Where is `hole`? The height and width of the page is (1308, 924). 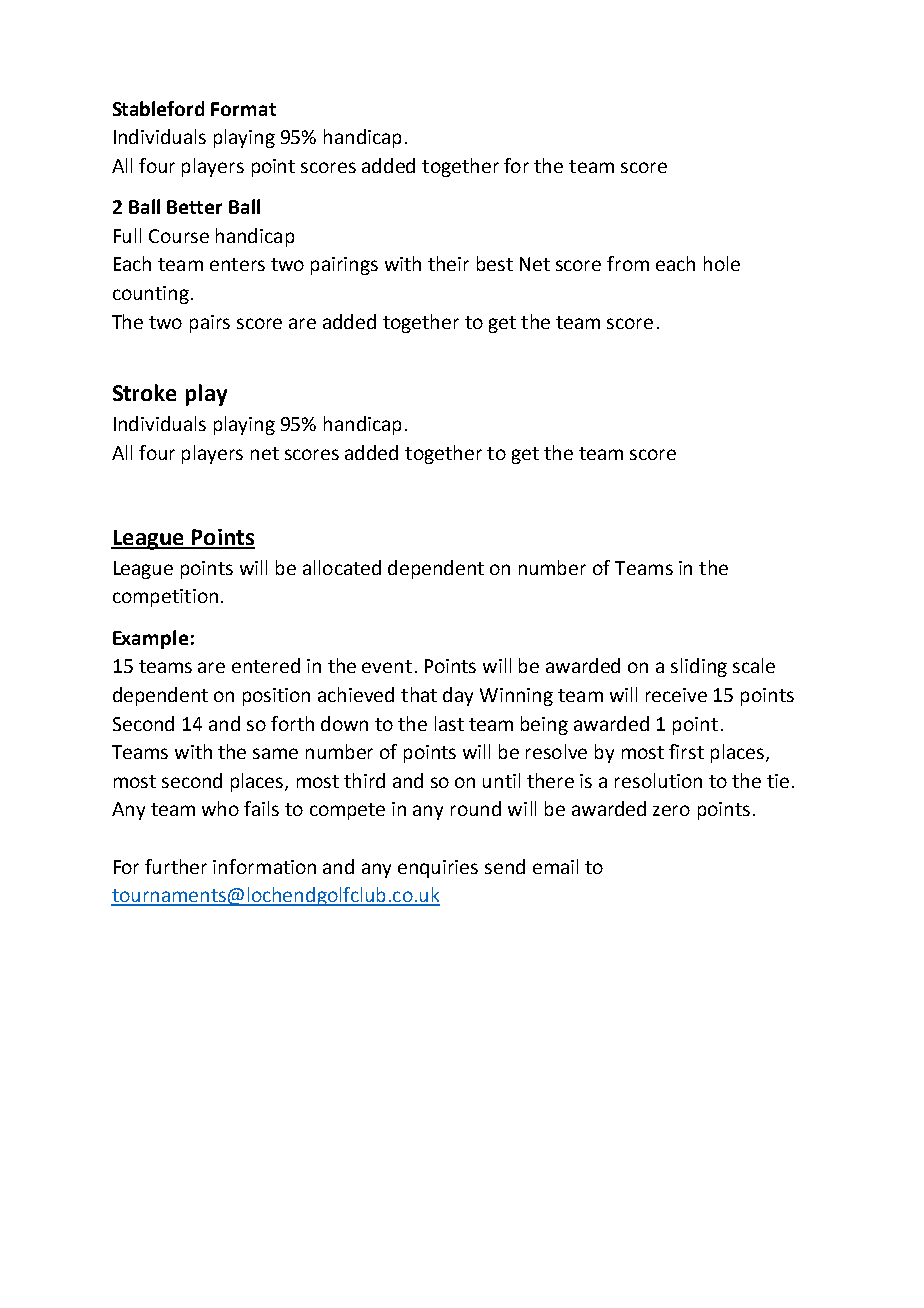
hole is located at coordinates (722, 263).
